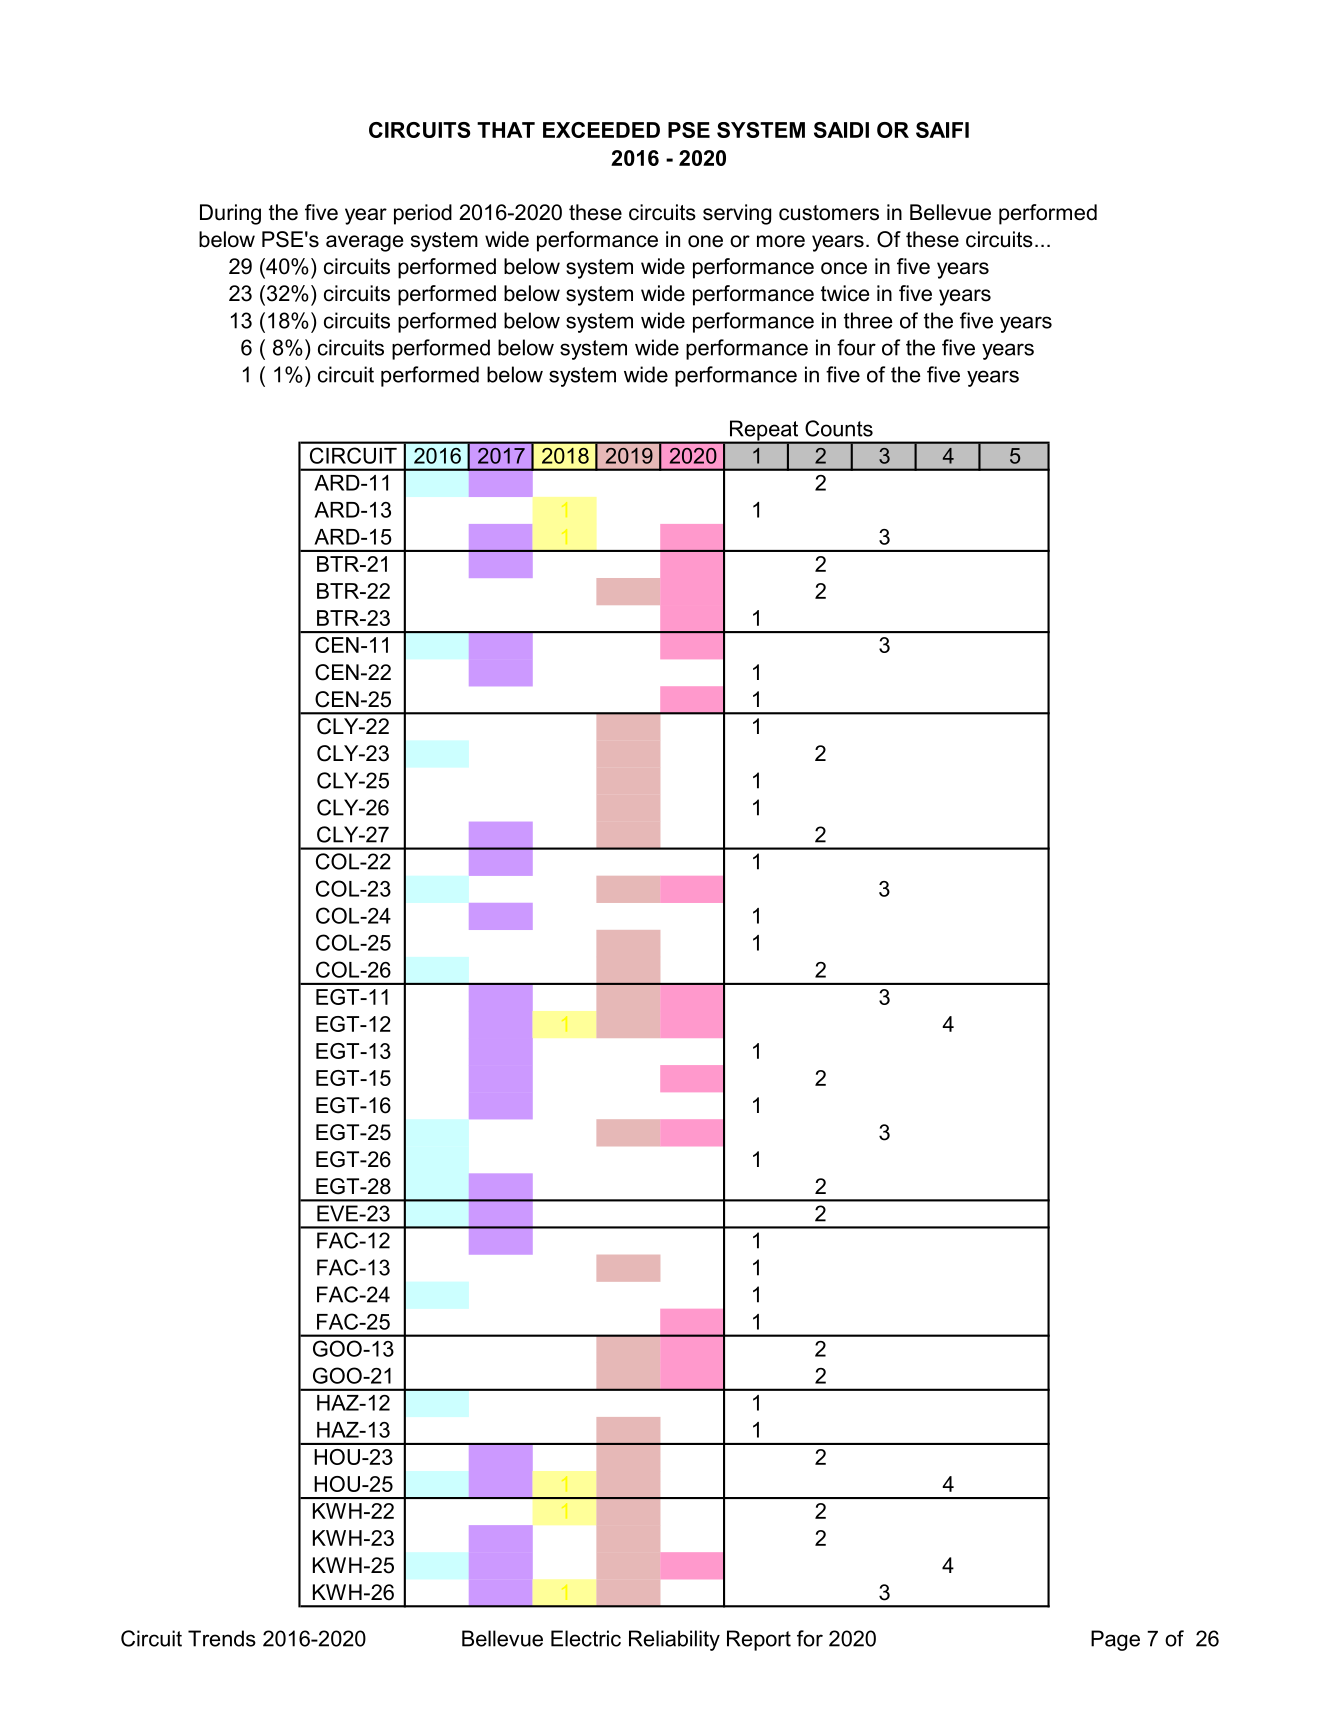 Image resolution: width=1340 pixels, height=1734 pixels. Describe the element at coordinates (829, 213) in the screenshot. I see `customers` at that location.
